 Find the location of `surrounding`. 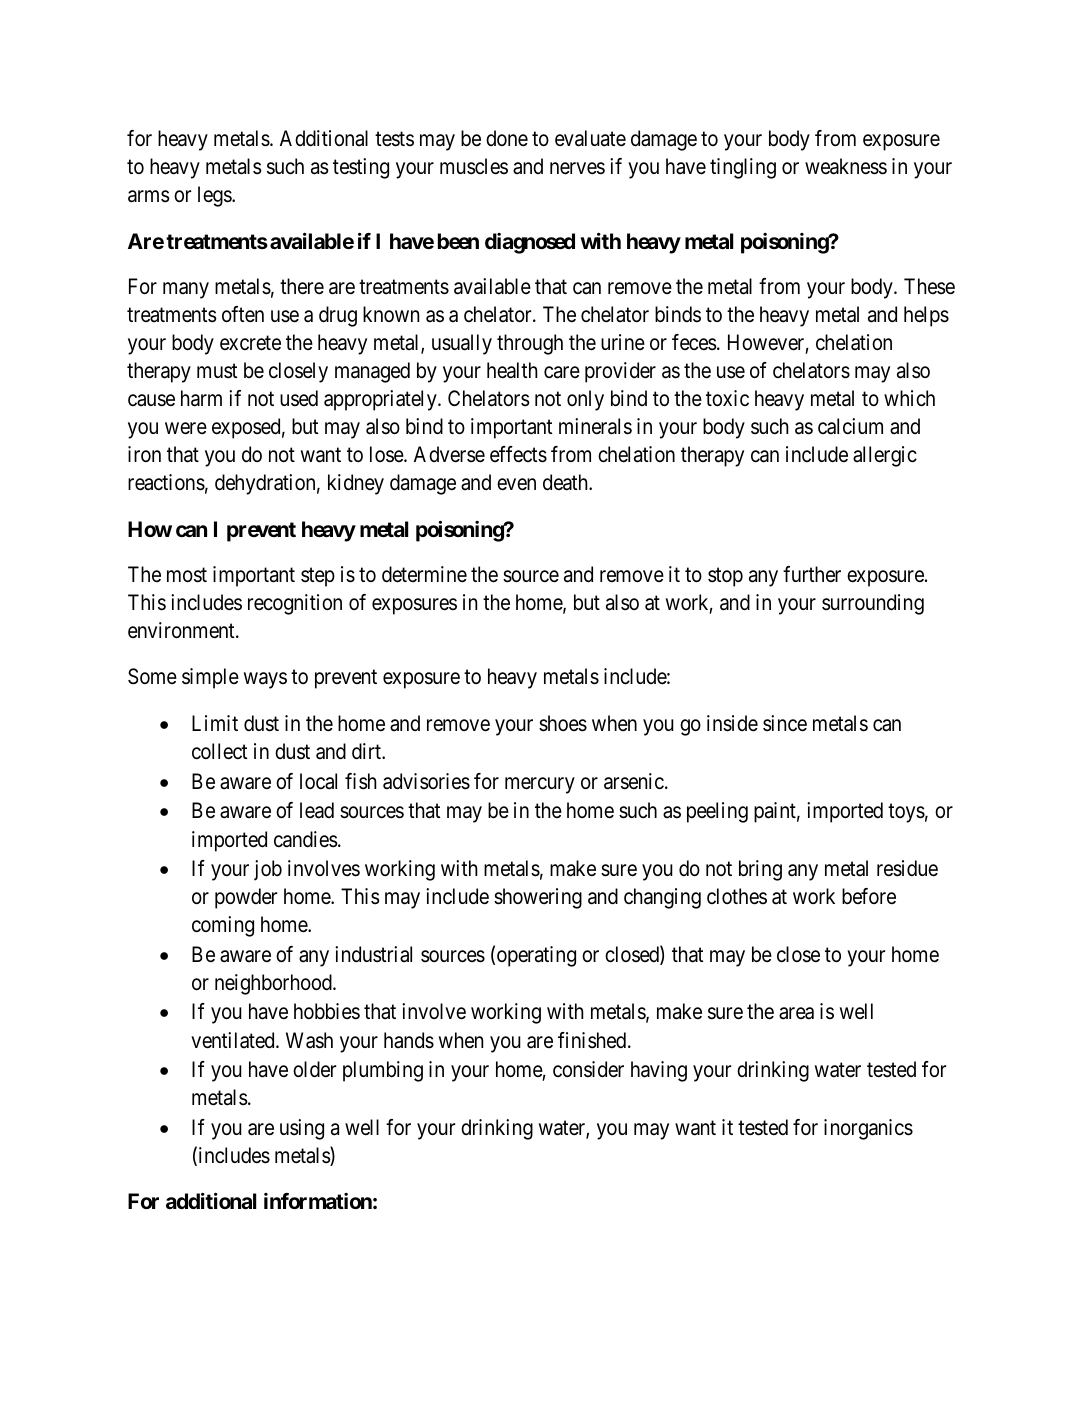

surrounding is located at coordinates (873, 604).
